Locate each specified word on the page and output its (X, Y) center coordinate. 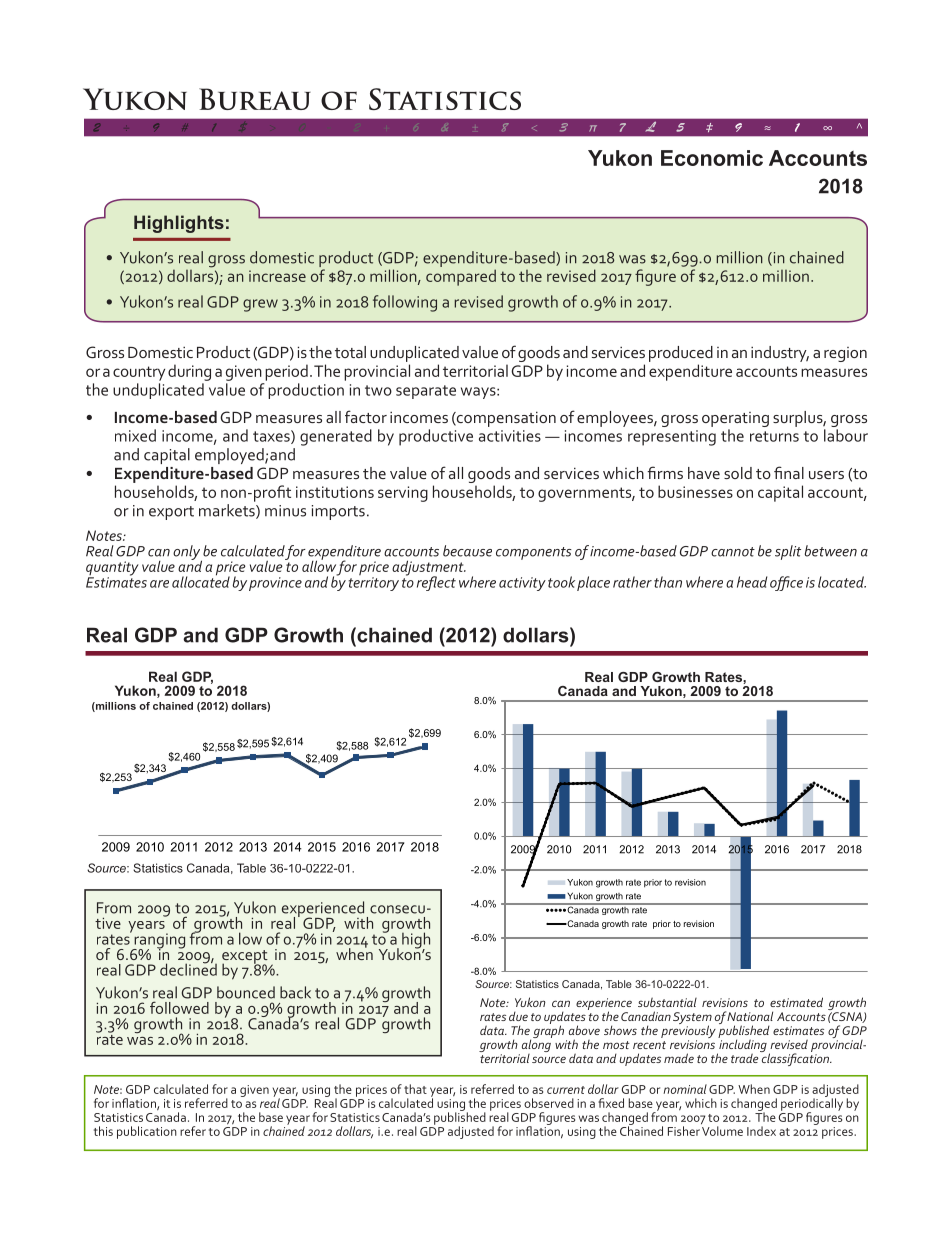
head (752, 582)
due (518, 1016)
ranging (158, 942)
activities (510, 436)
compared (461, 277)
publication (147, 1132)
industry (780, 354)
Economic (712, 158)
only (187, 553)
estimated (796, 1002)
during (189, 372)
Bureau (255, 99)
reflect (436, 583)
